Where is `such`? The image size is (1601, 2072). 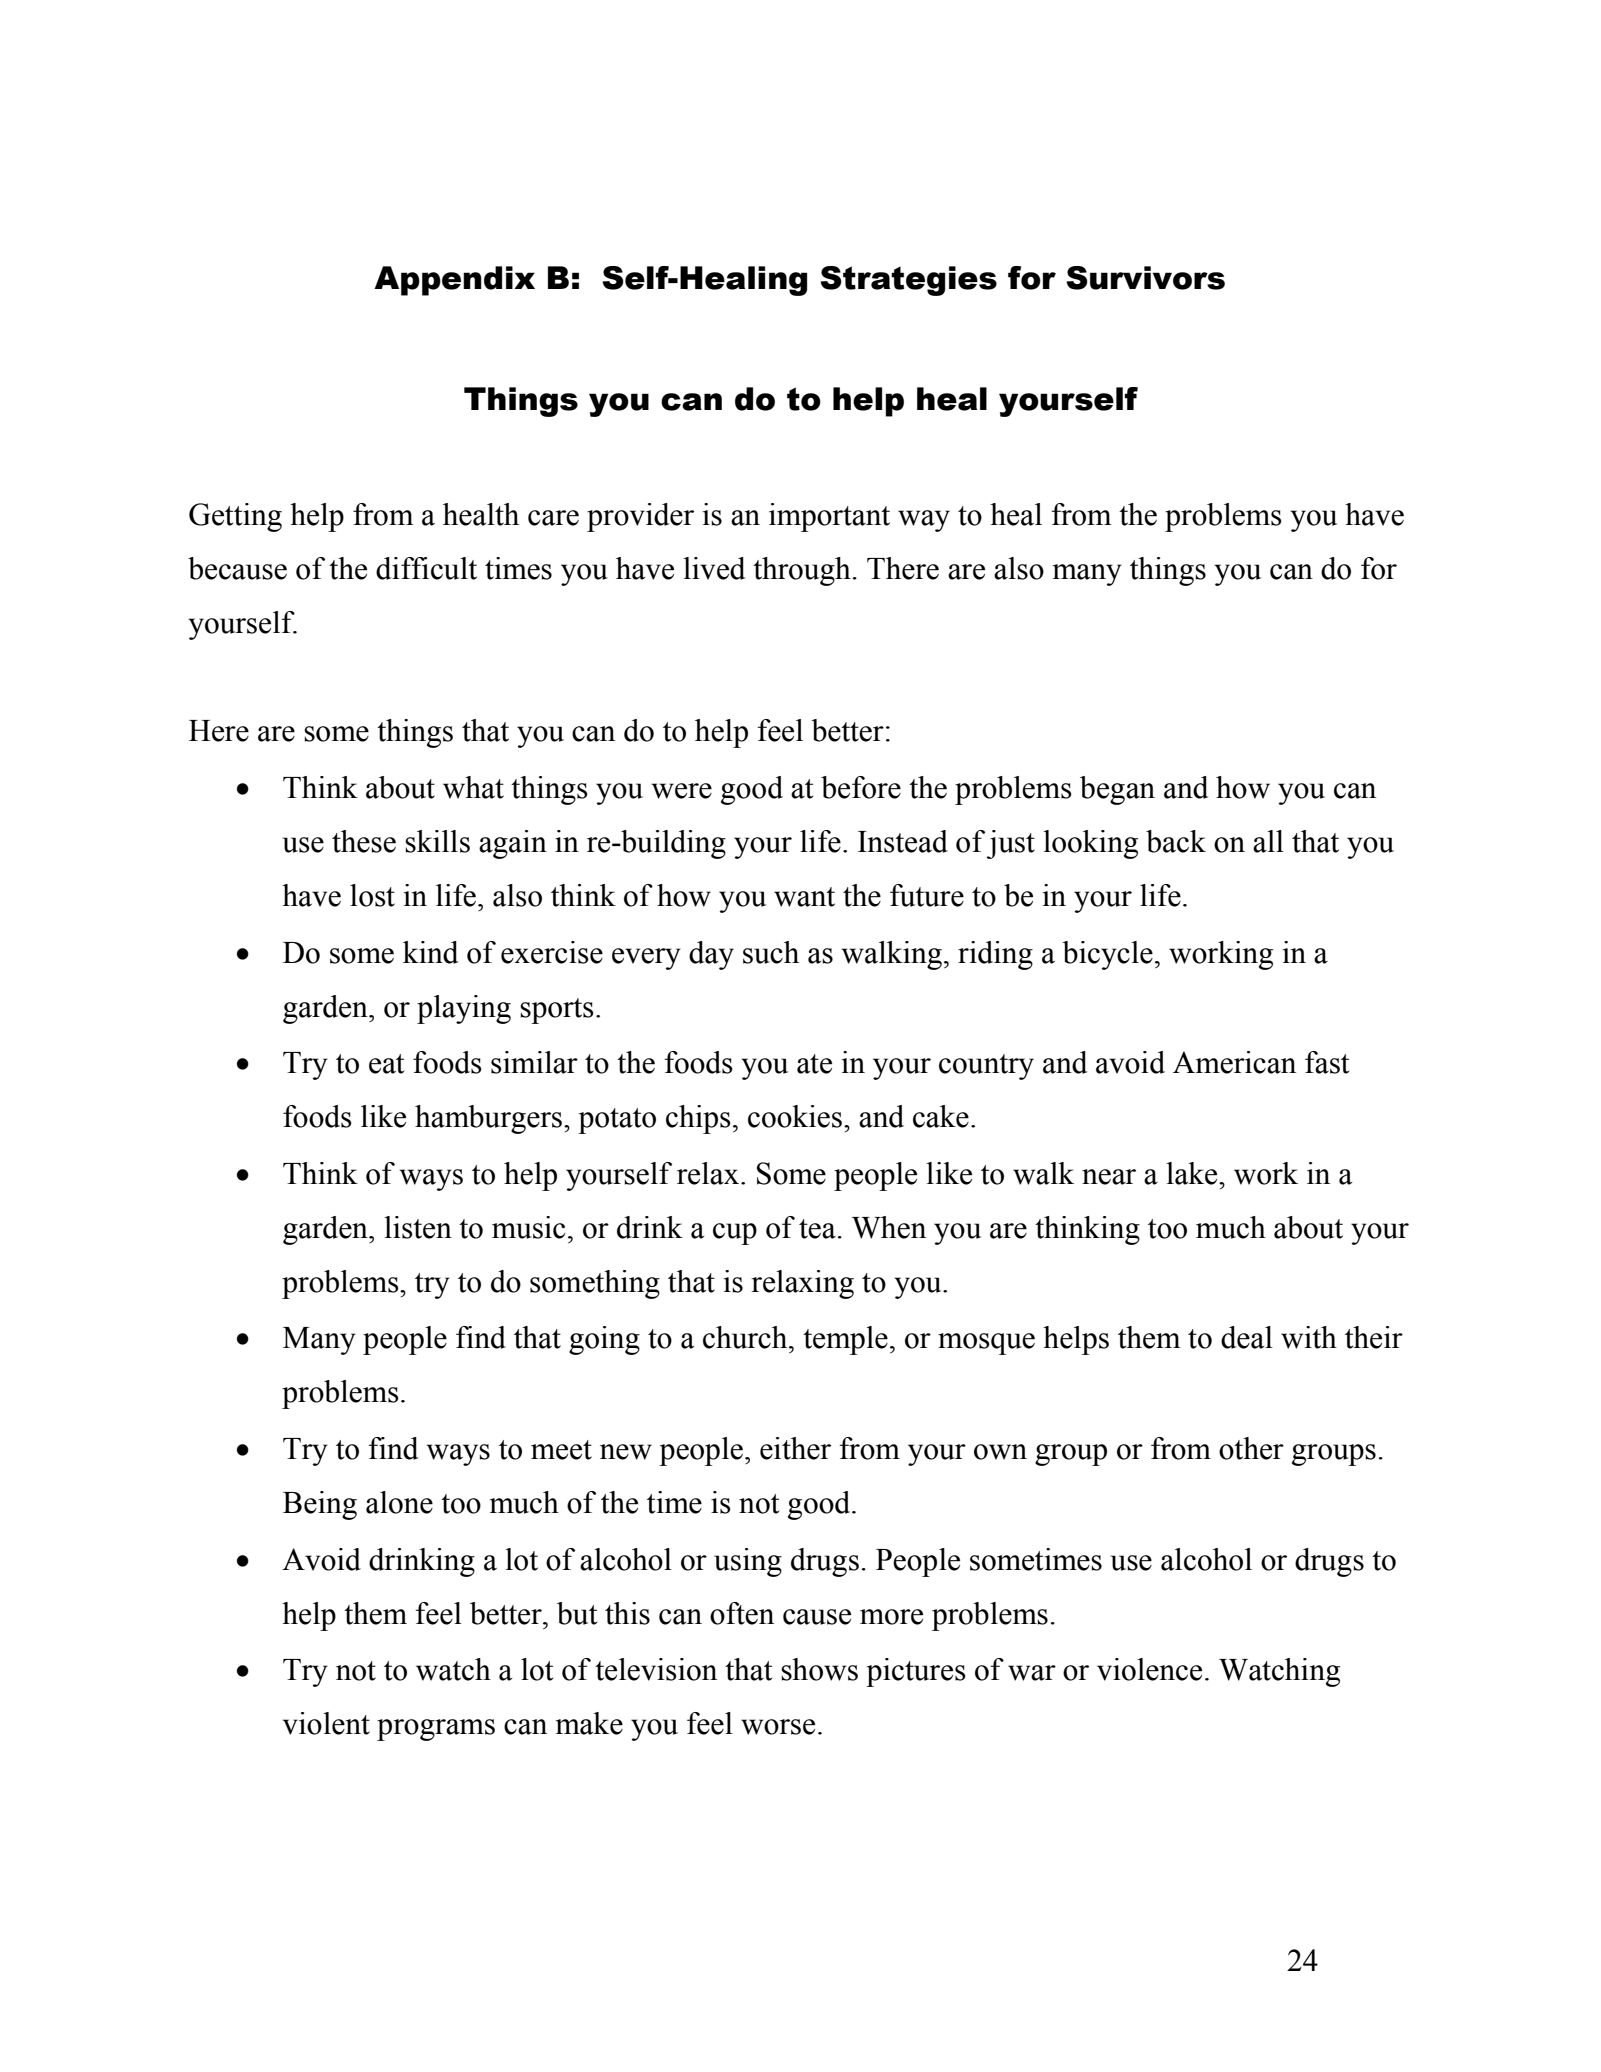
such is located at coordinates (771, 952).
